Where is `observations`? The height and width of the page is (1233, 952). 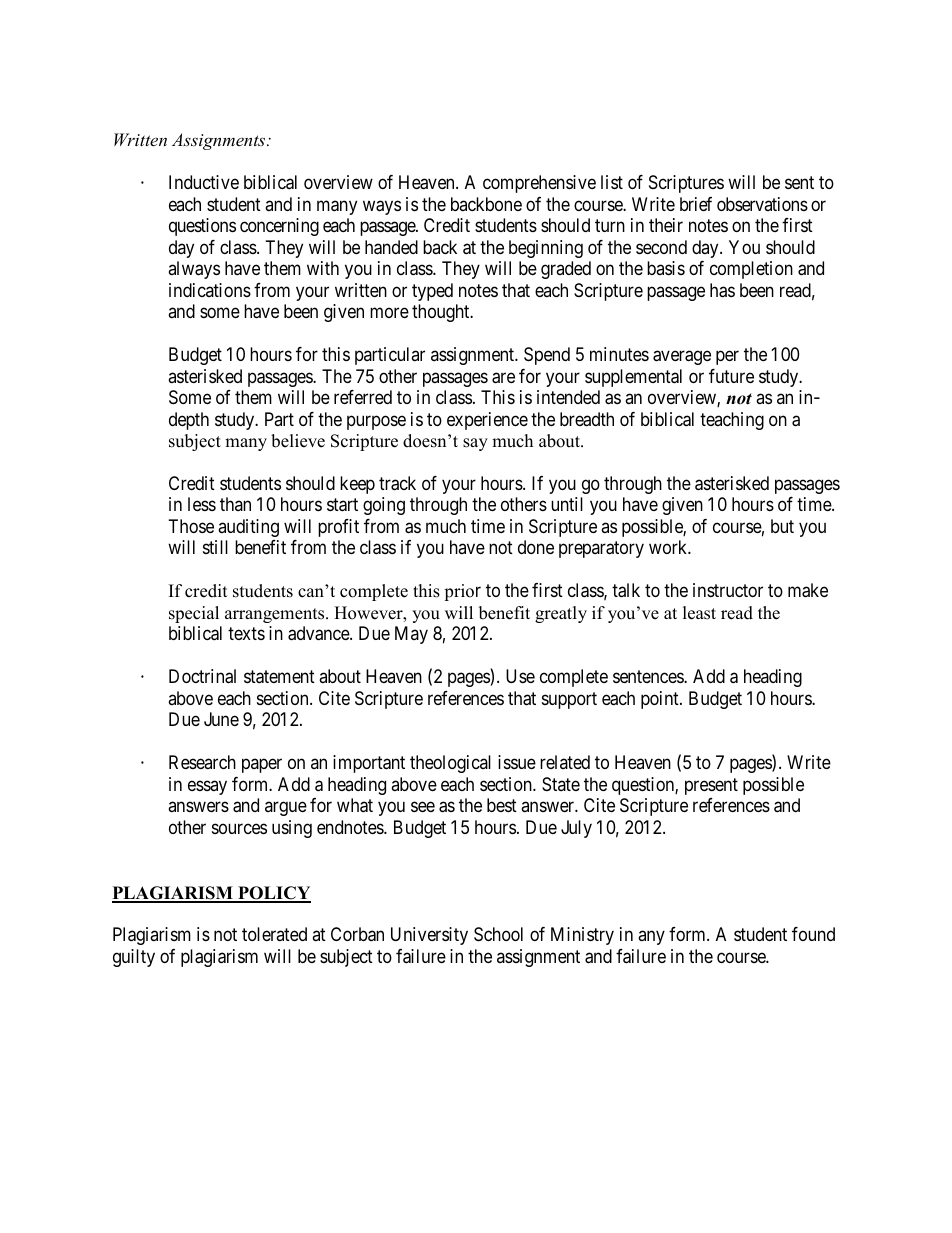
observations is located at coordinates (762, 204).
